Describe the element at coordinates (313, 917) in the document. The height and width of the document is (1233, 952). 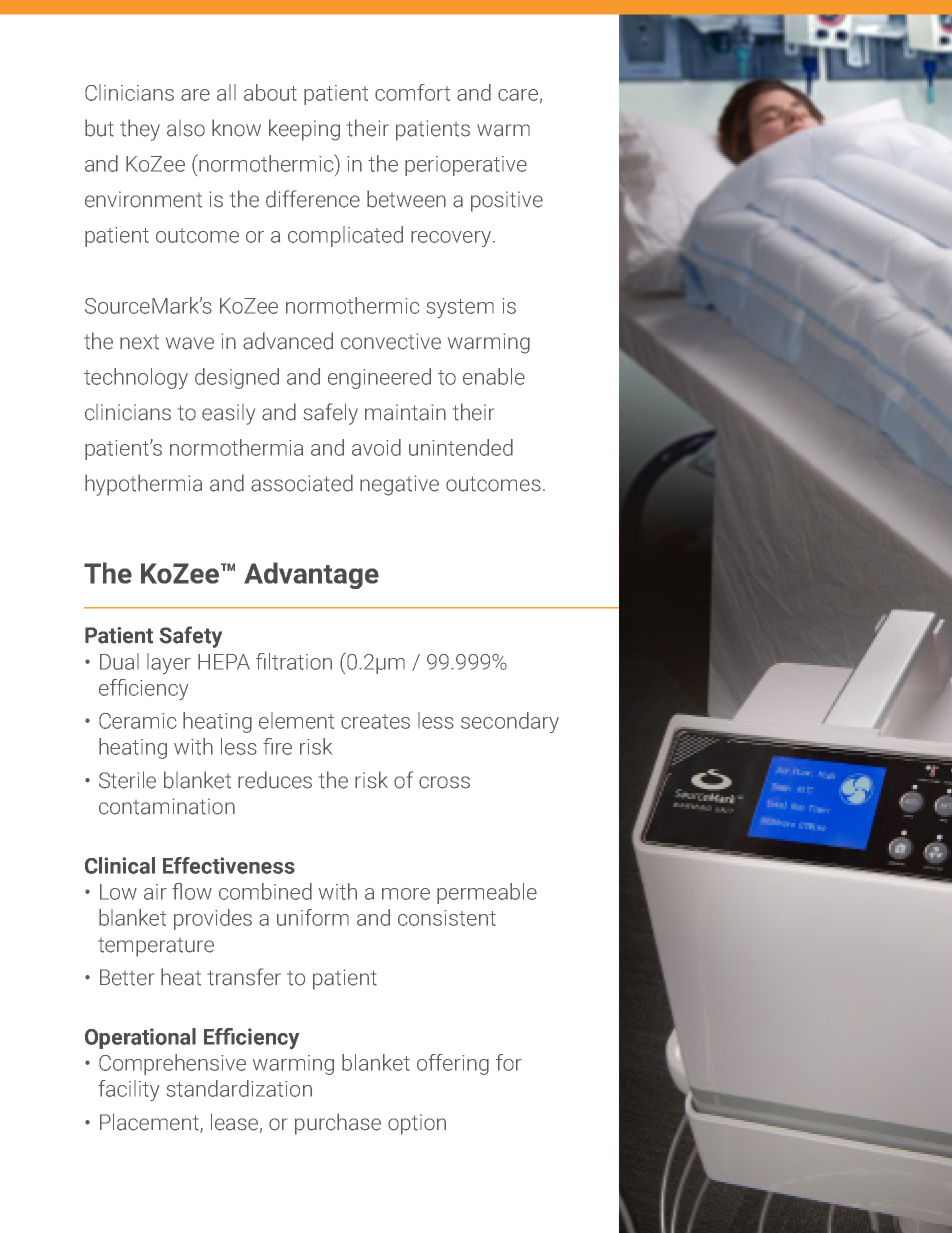
I see `uniform` at that location.
